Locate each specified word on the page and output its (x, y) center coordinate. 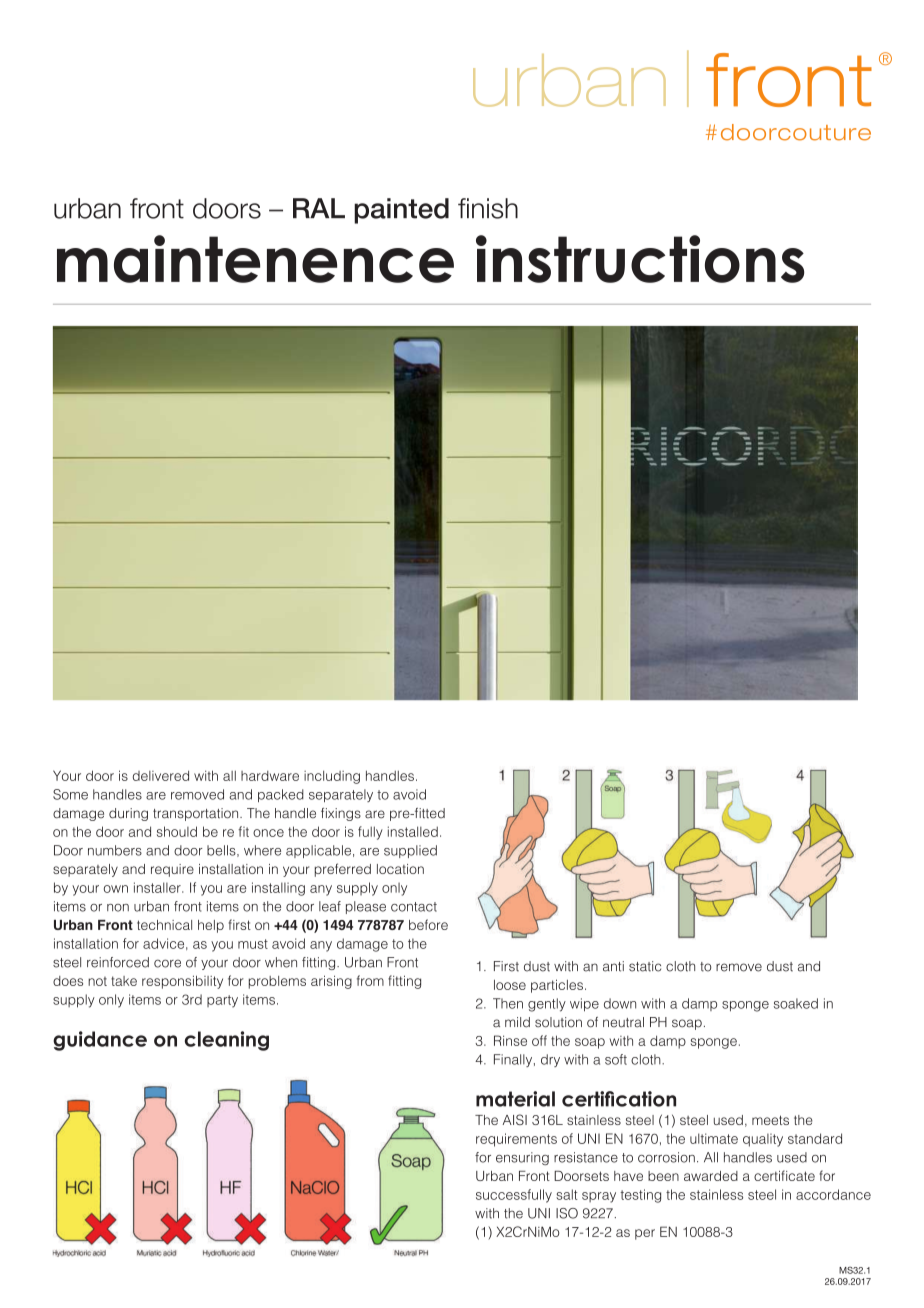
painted (401, 211)
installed (413, 831)
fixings (341, 814)
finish (488, 208)
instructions (640, 259)
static (645, 966)
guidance (100, 1041)
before (428, 924)
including (332, 777)
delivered (161, 775)
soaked (796, 1003)
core (167, 963)
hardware (270, 776)
